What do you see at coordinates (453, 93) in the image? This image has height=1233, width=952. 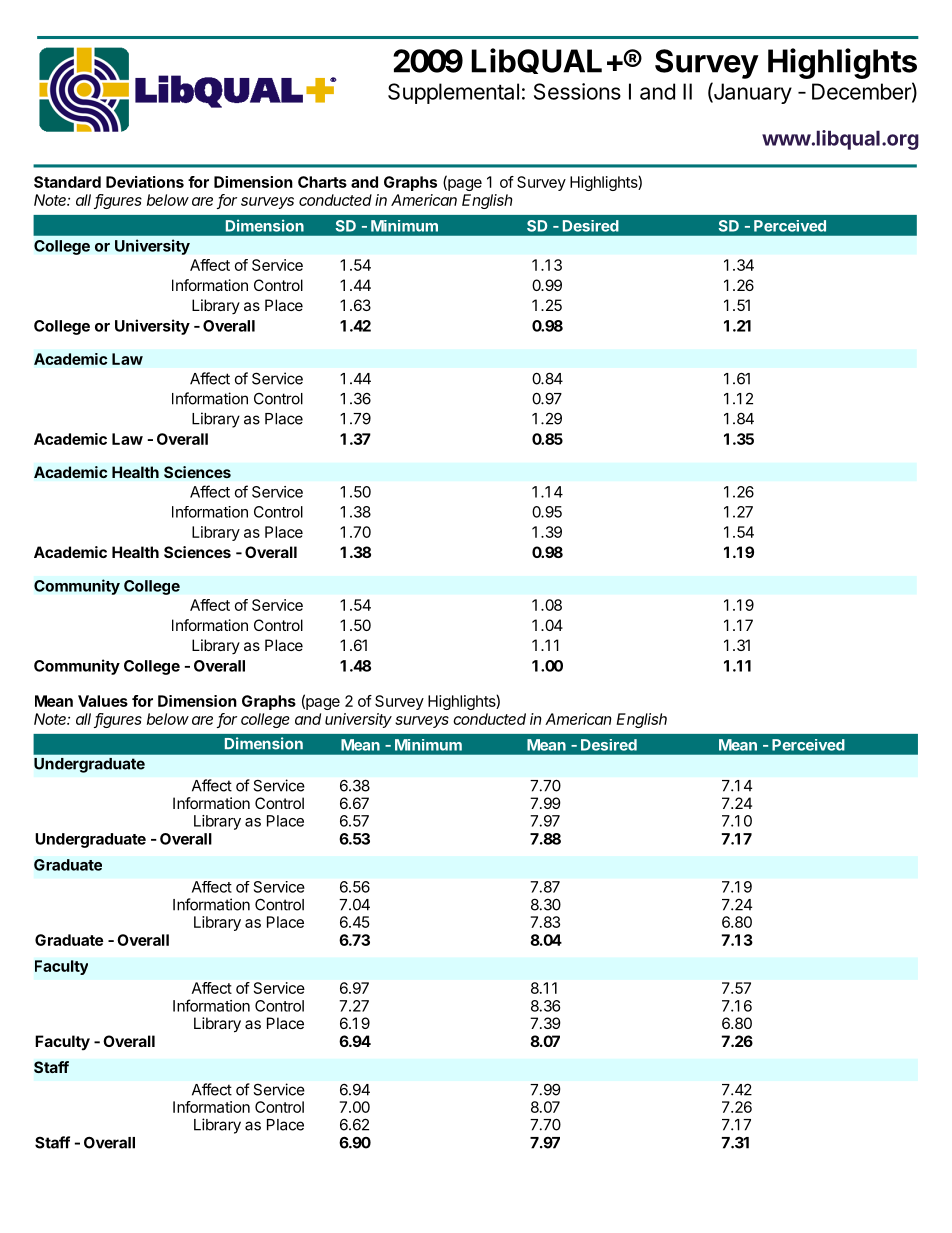 I see `Supplemental` at bounding box center [453, 93].
